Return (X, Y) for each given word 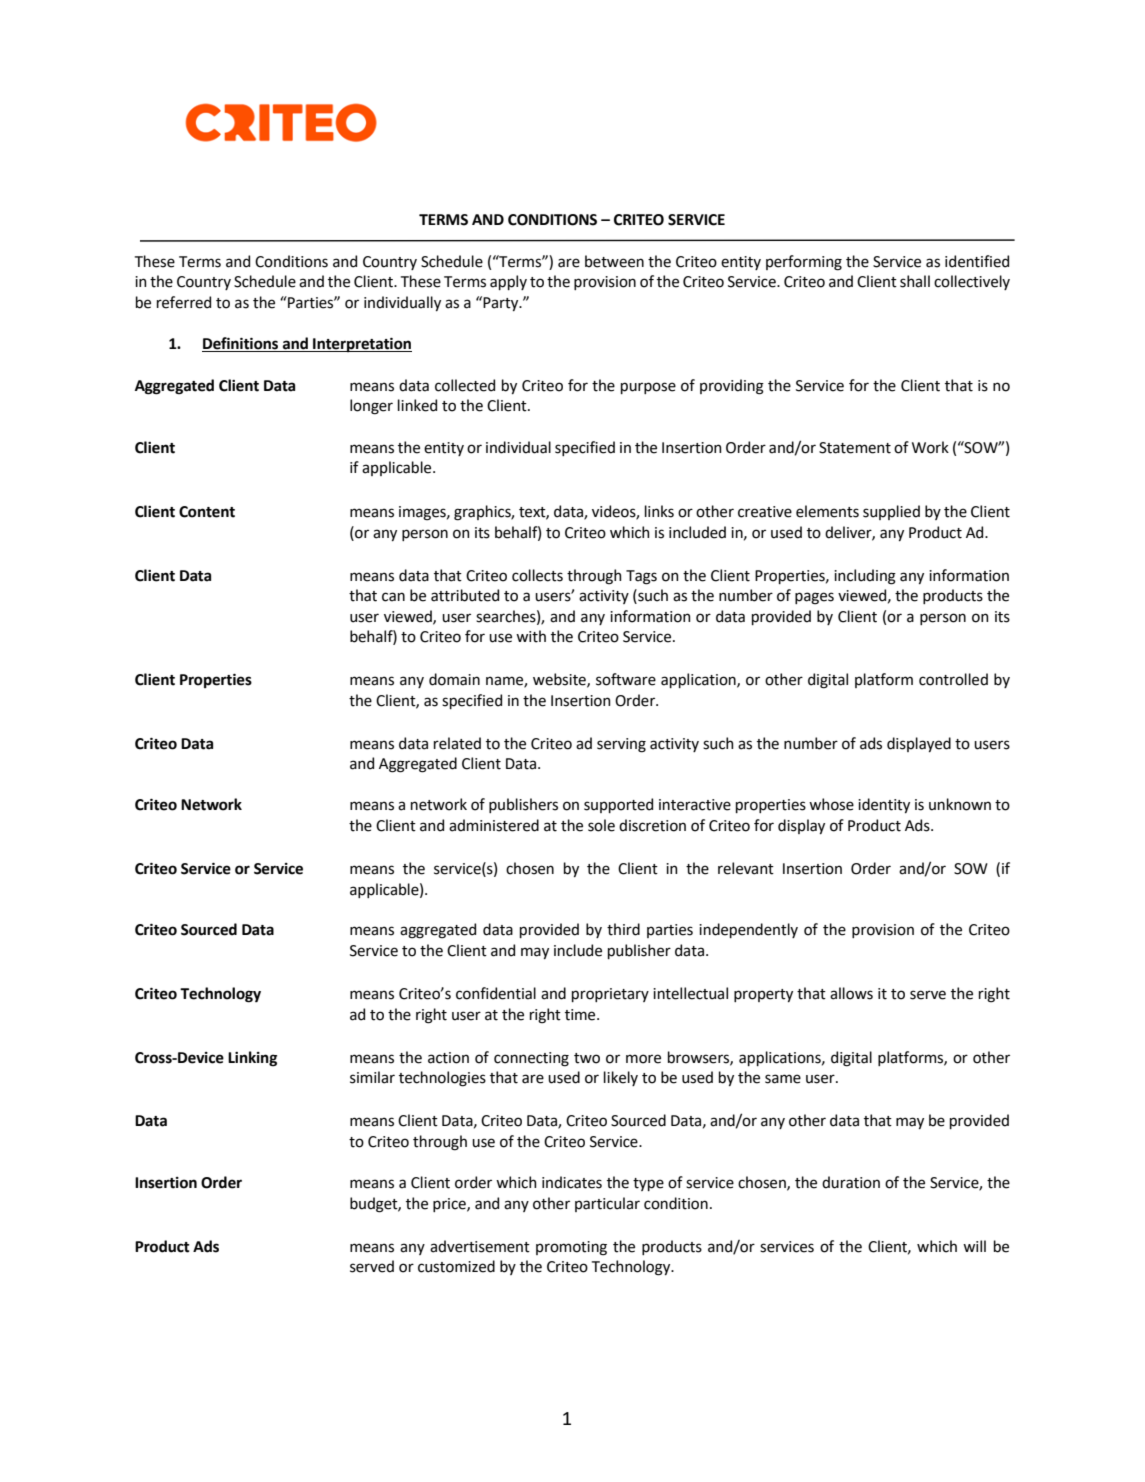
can (393, 597)
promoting (571, 1248)
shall (915, 281)
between (614, 261)
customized (456, 1266)
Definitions (241, 344)
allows (851, 993)
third (623, 929)
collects (537, 575)
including (865, 577)
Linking (252, 1059)
